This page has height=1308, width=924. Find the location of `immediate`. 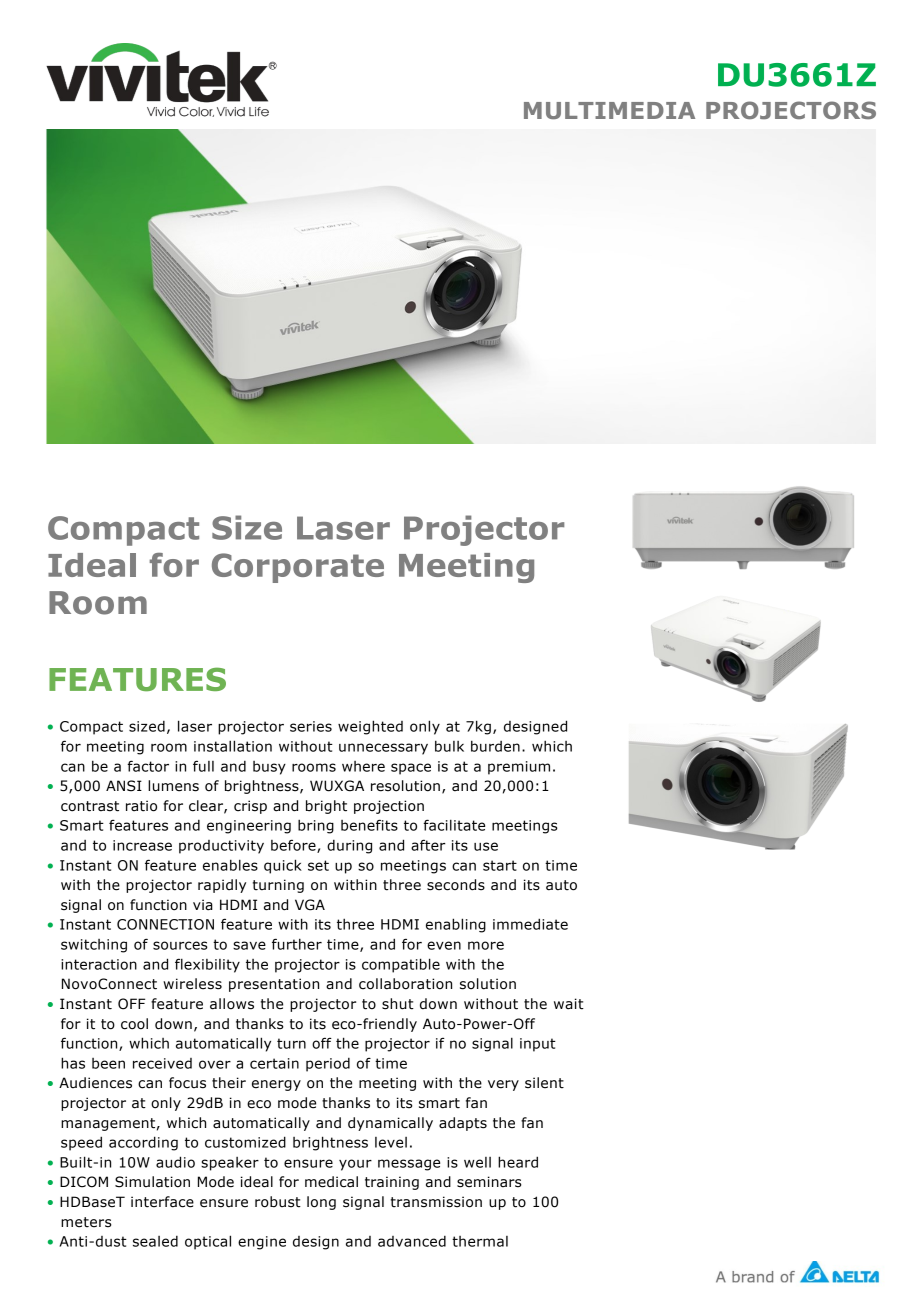

immediate is located at coordinates (530, 924).
